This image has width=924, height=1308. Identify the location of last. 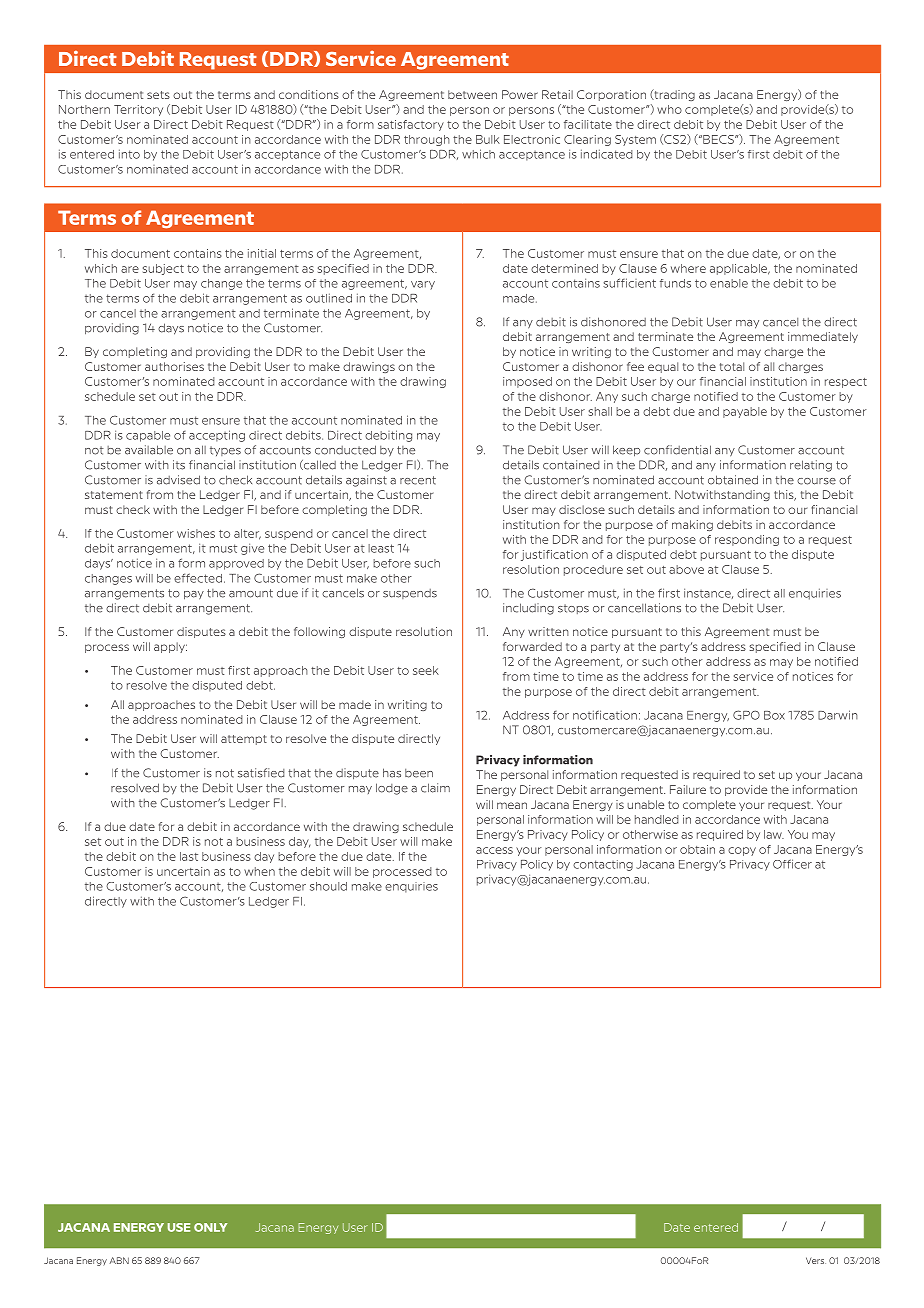
(189, 856).
